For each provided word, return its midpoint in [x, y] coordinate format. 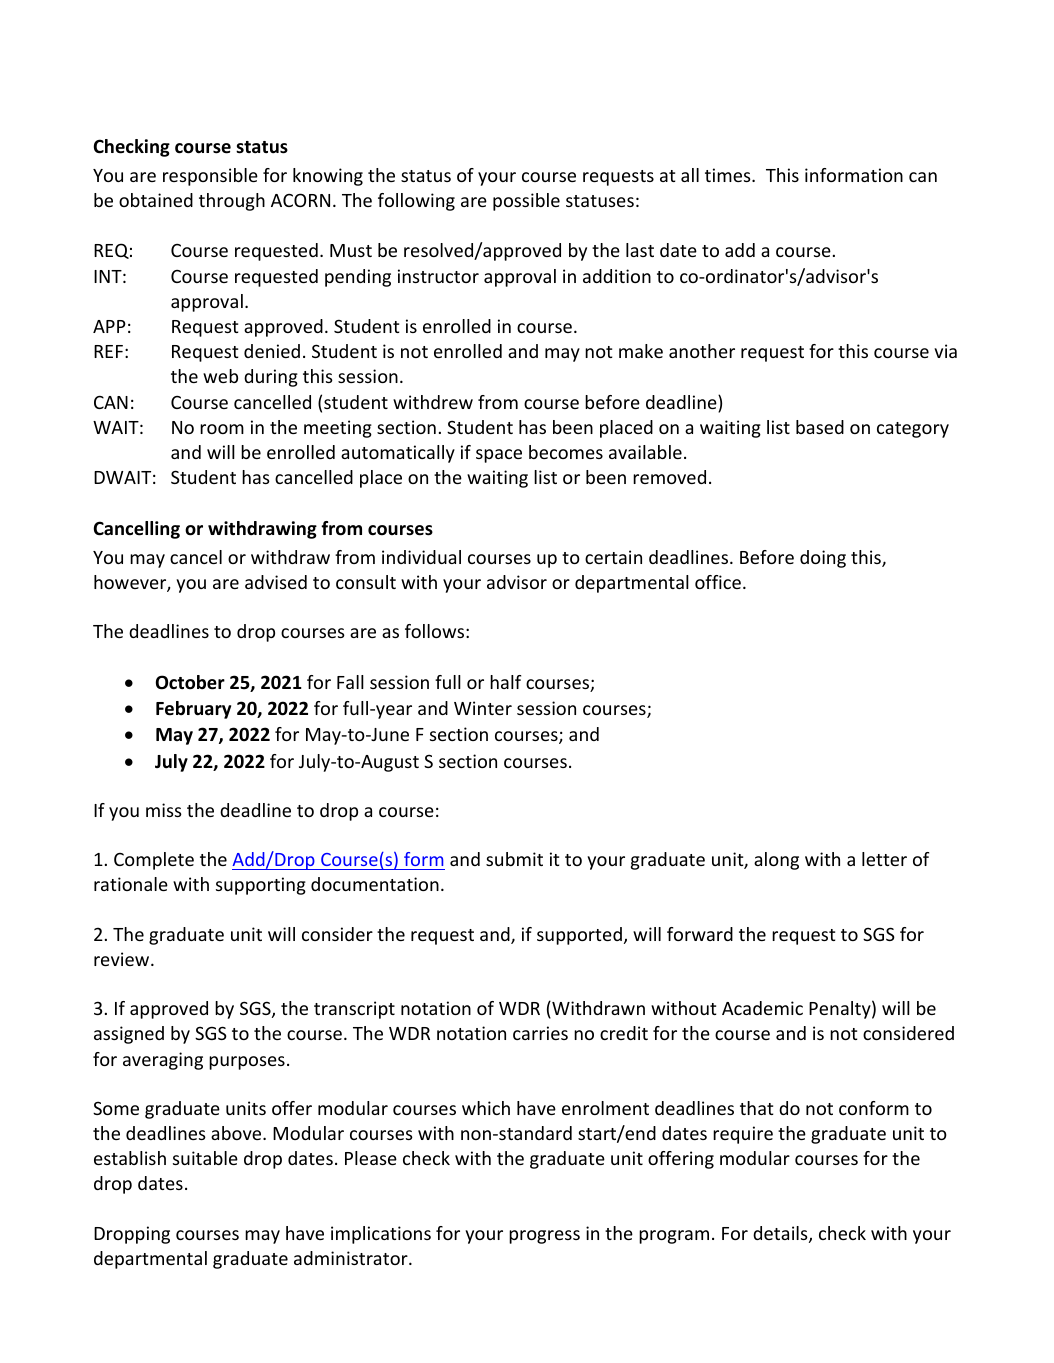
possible [526, 202]
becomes [566, 452]
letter [884, 859]
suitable [205, 1158]
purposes [247, 1063]
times [729, 175]
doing [823, 559]
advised [276, 582]
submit [514, 859]
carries [540, 1033]
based [820, 427]
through [232, 202]
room [222, 429]
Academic [762, 1008]
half [505, 682]
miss [164, 810]
